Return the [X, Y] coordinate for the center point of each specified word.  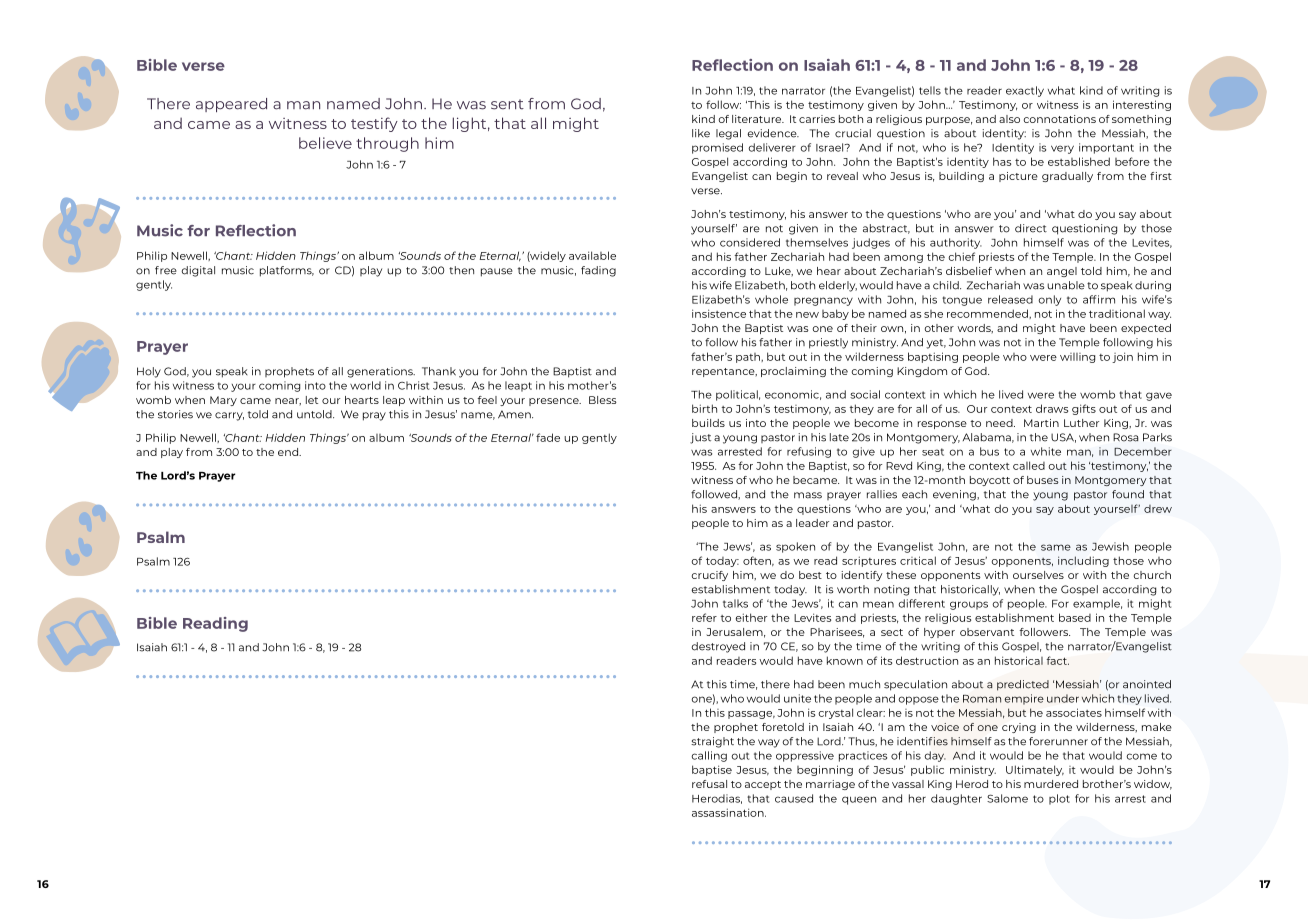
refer [704, 617]
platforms [287, 271]
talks [735, 603]
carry [229, 416]
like [701, 133]
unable [1066, 285]
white [1046, 451]
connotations [1060, 119]
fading [598, 271]
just [700, 438]
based [1075, 617]
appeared [231, 105]
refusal [709, 784]
